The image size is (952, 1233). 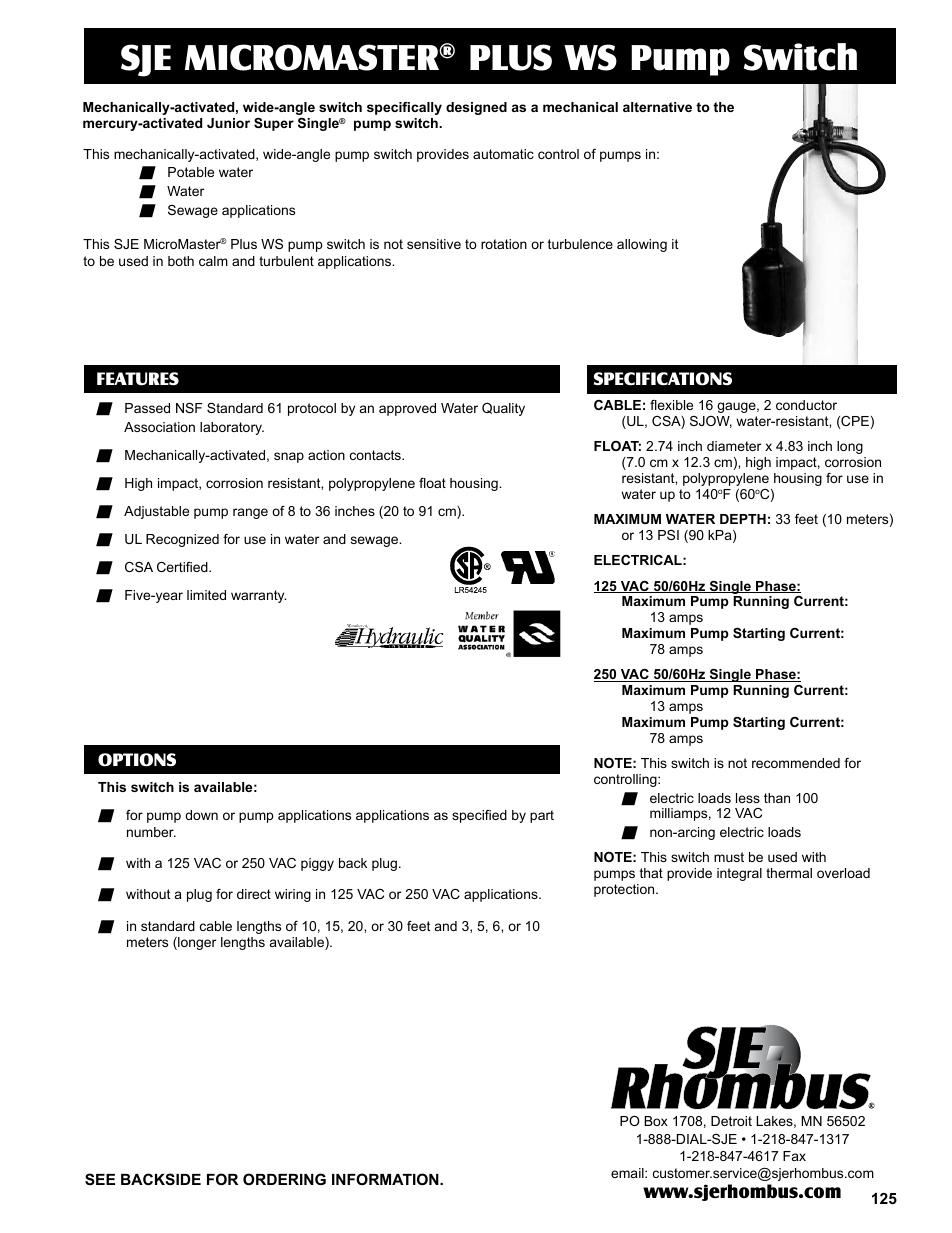 I want to click on Junior, so click(x=228, y=123).
